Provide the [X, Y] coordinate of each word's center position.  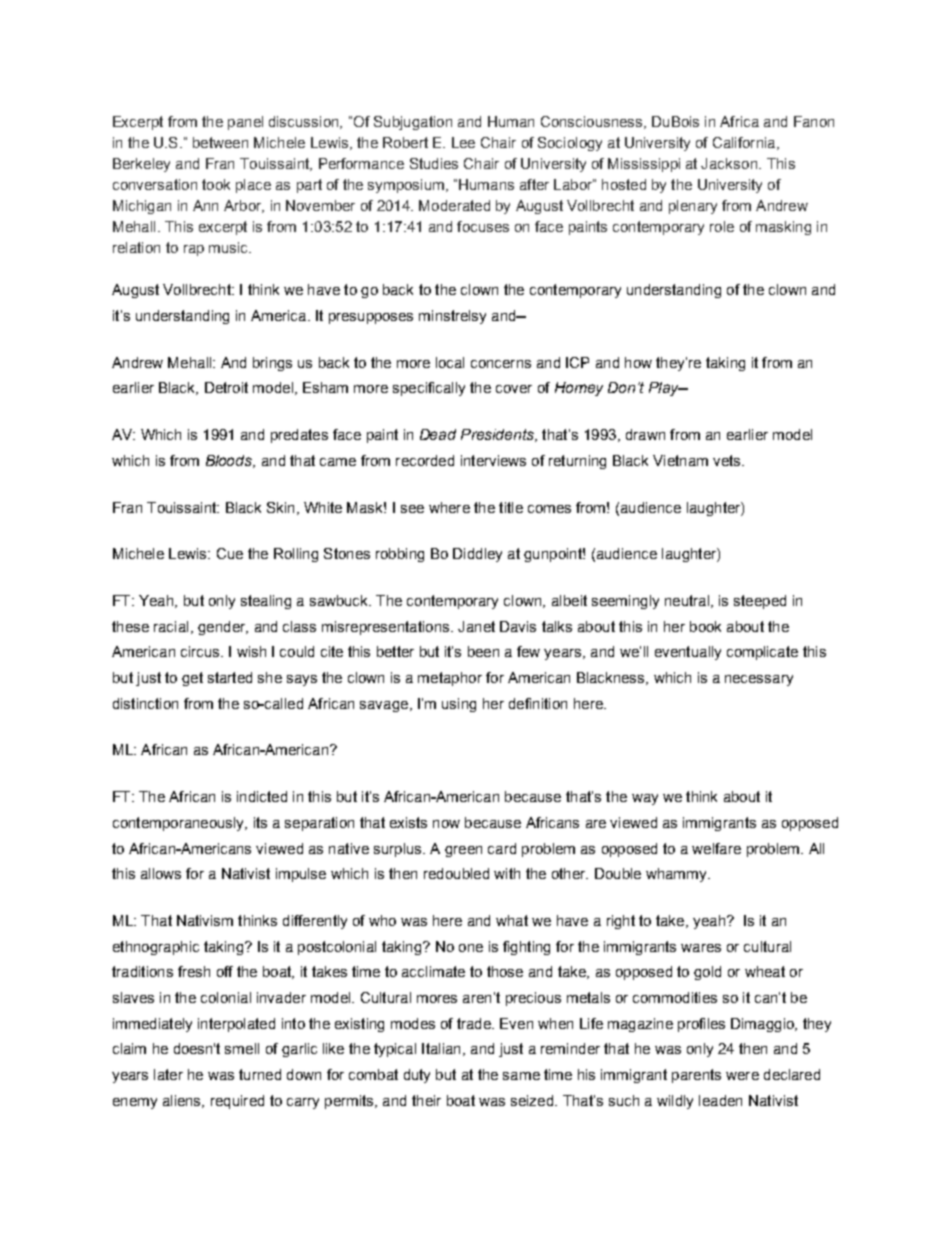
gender [223, 628]
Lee [463, 142]
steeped [760, 602]
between [220, 142]
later [168, 1074]
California [745, 143]
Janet [476, 626]
